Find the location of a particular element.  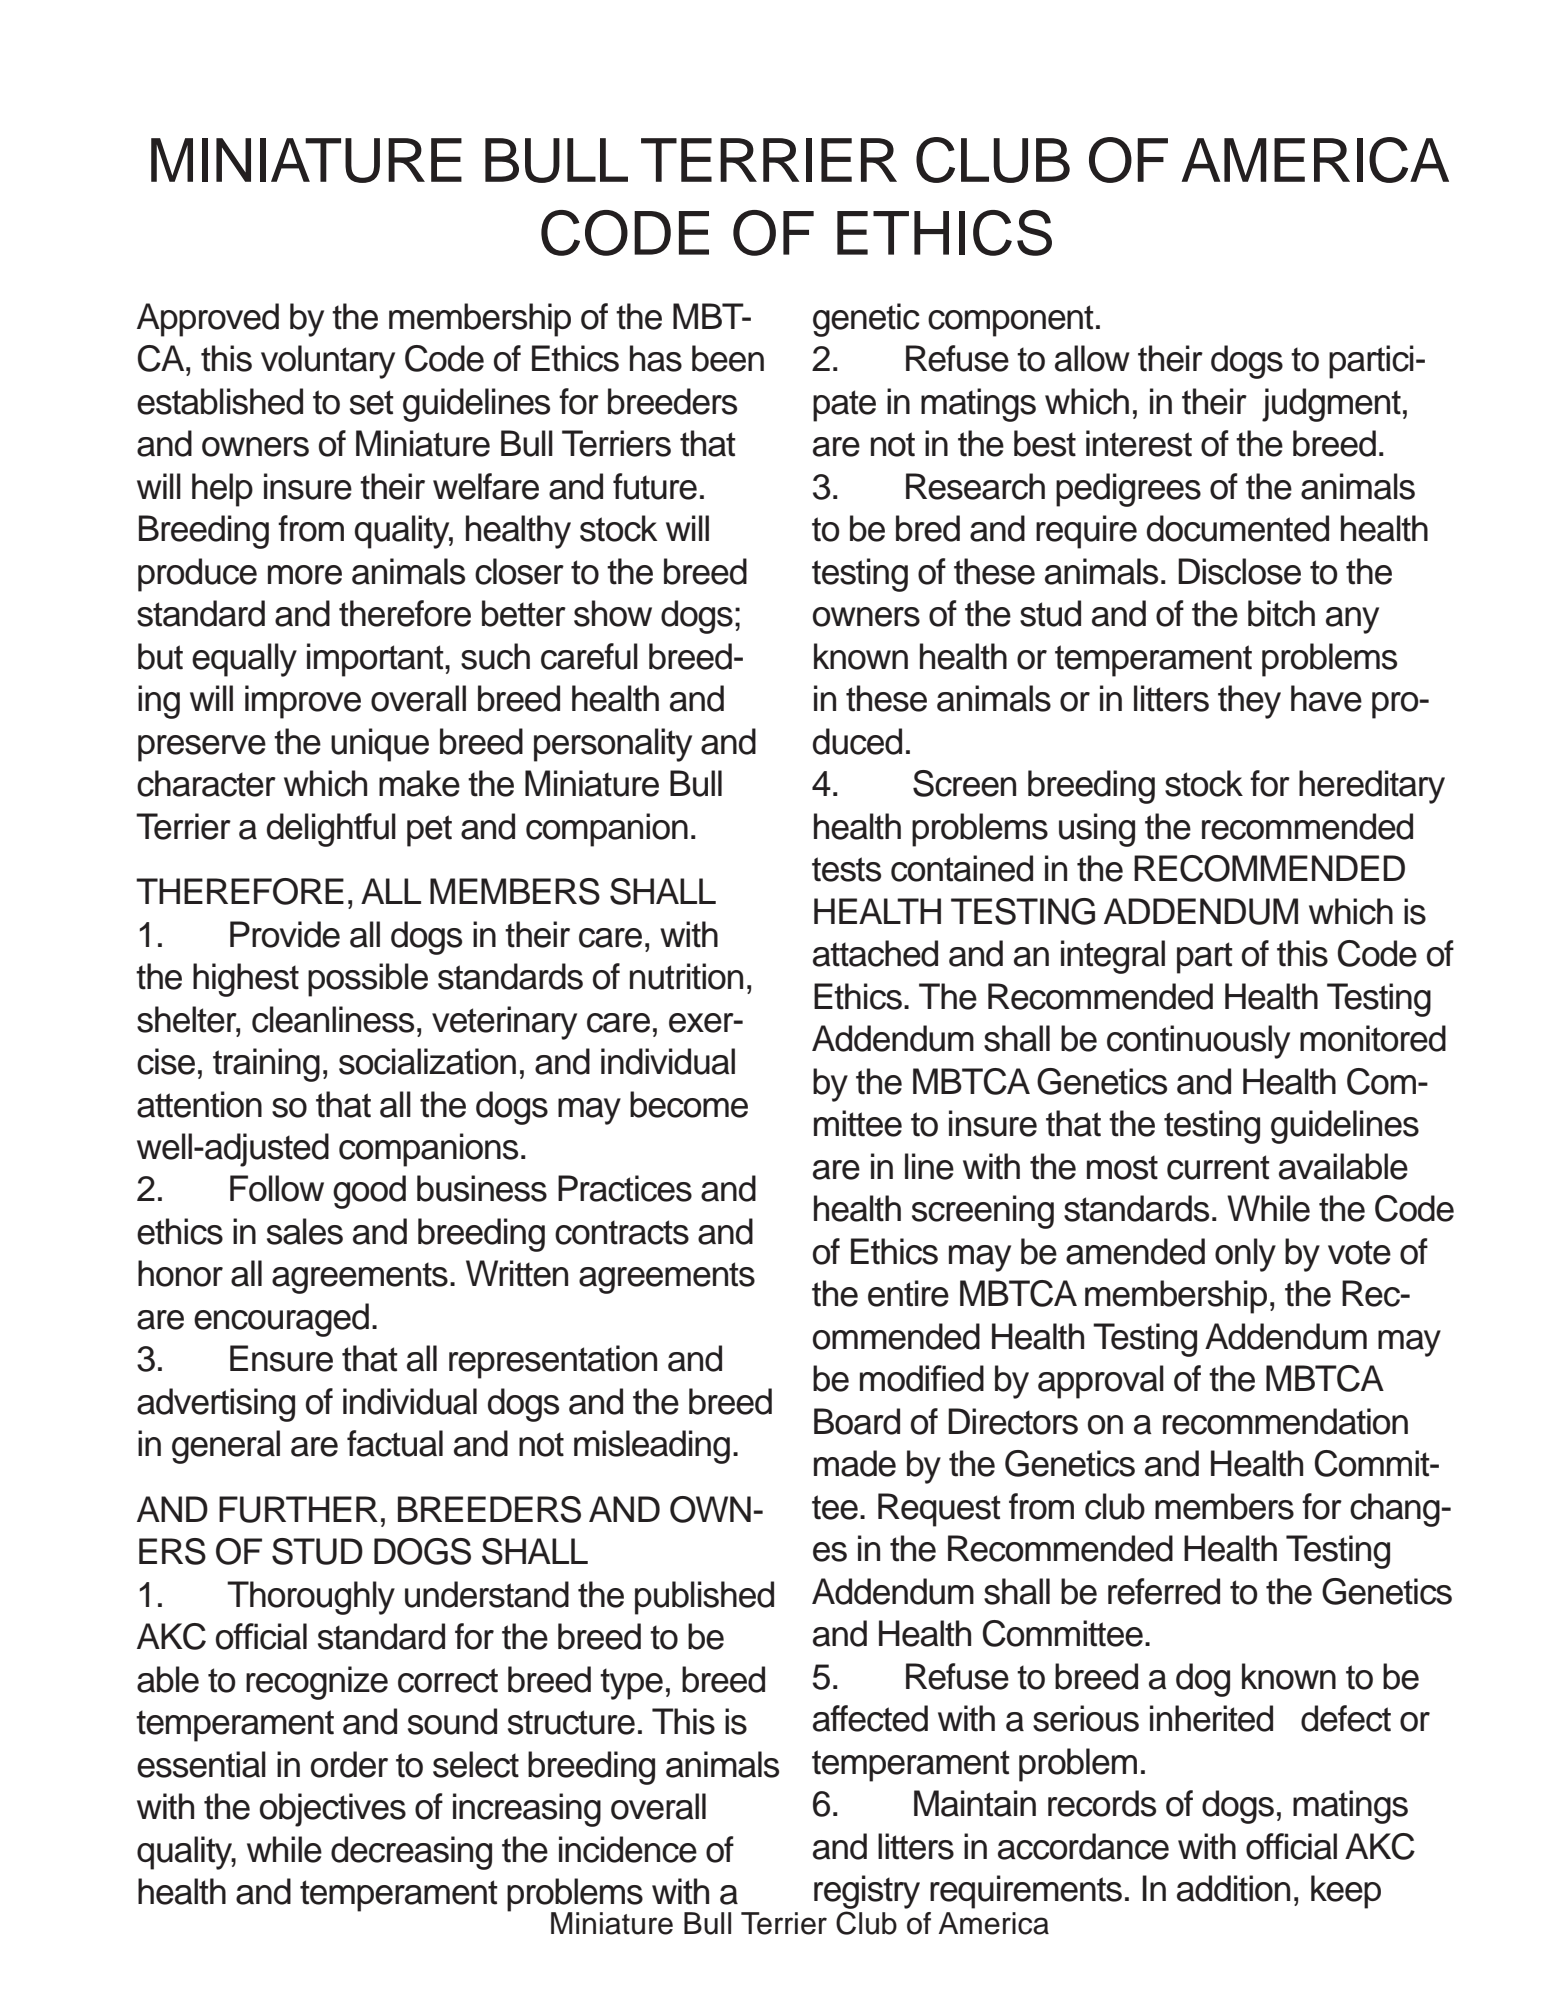

become is located at coordinates (689, 1104).
